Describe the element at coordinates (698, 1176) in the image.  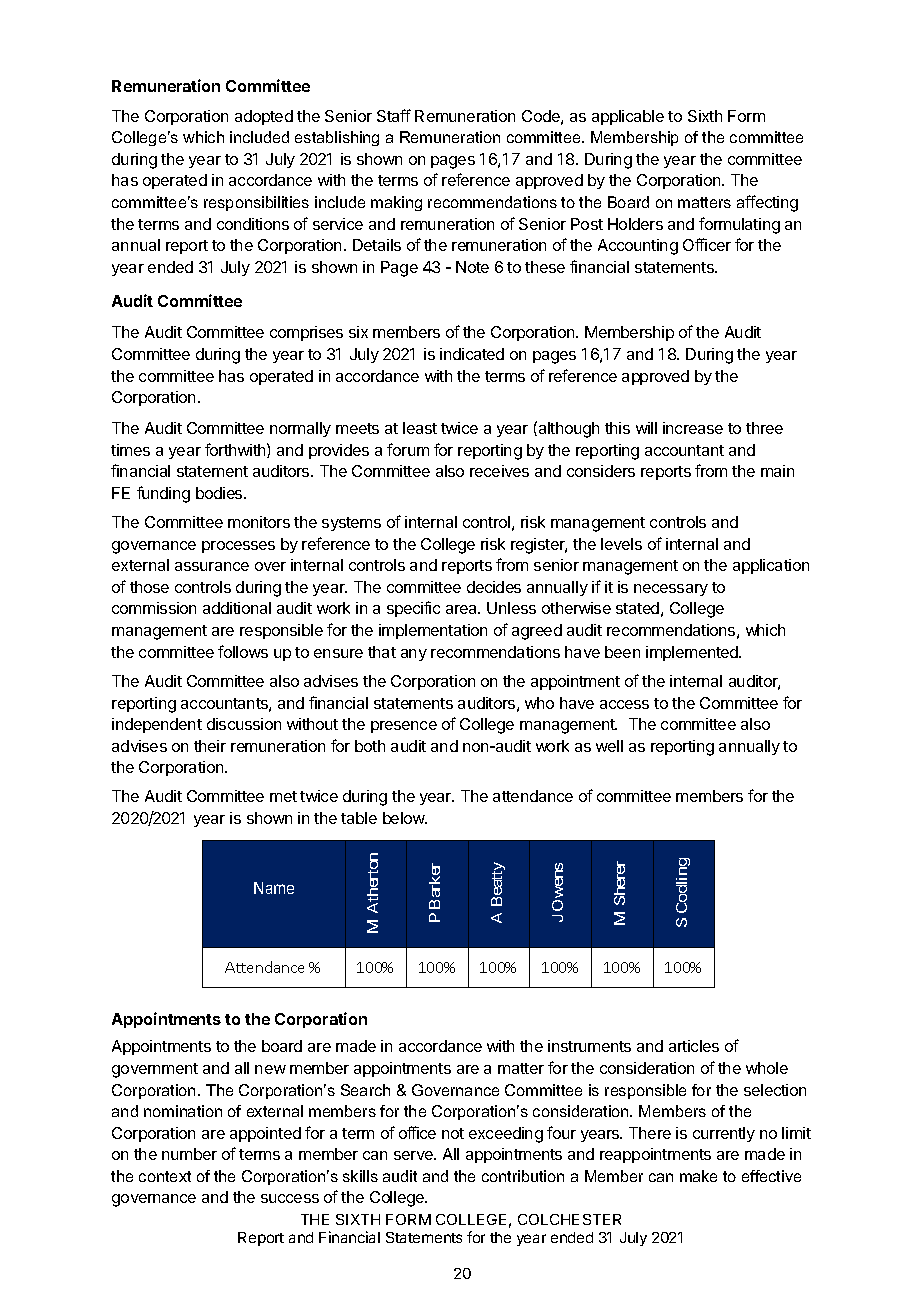
I see `make` at that location.
